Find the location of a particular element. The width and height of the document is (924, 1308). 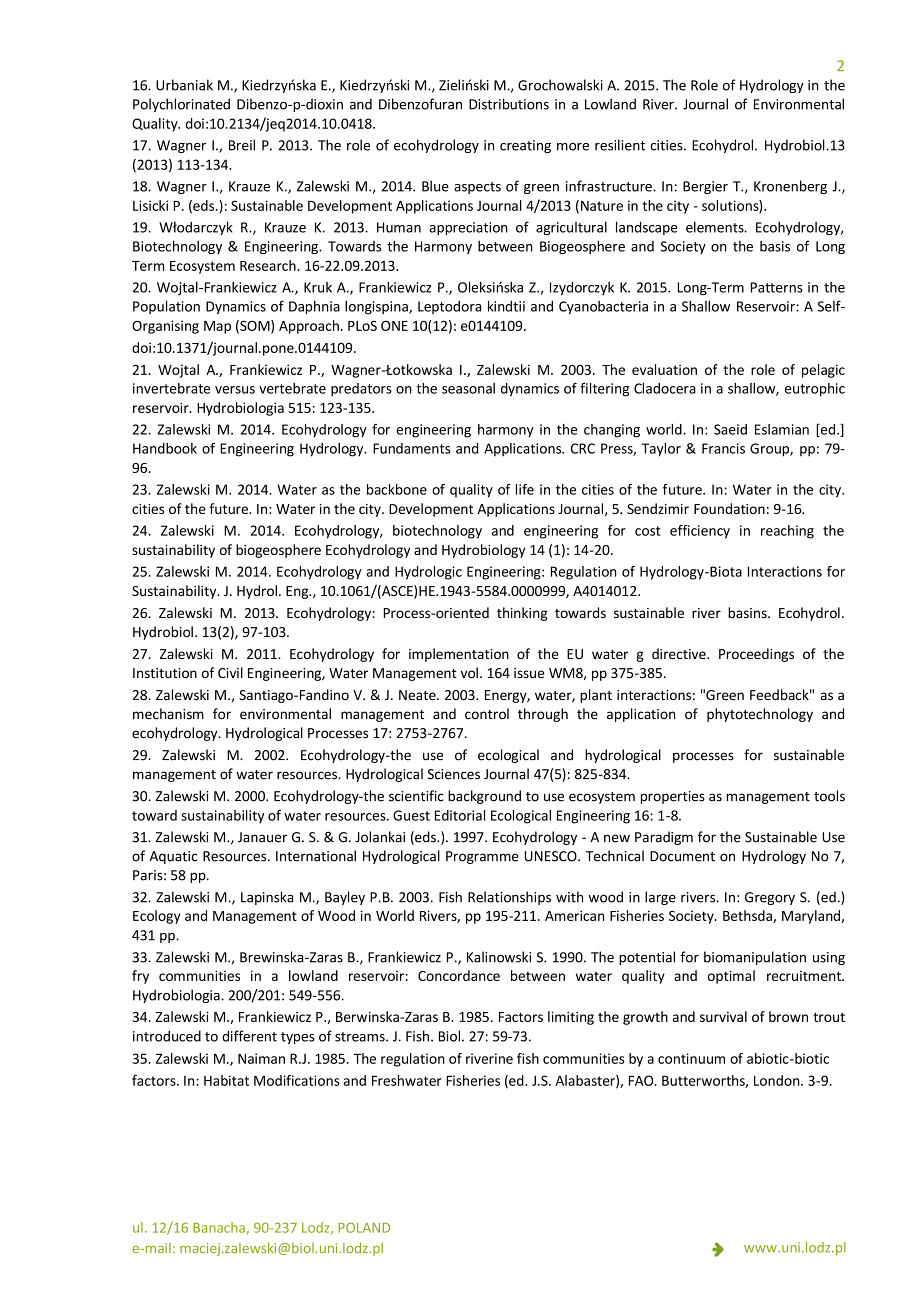

Polychlorinated is located at coordinates (181, 105).
